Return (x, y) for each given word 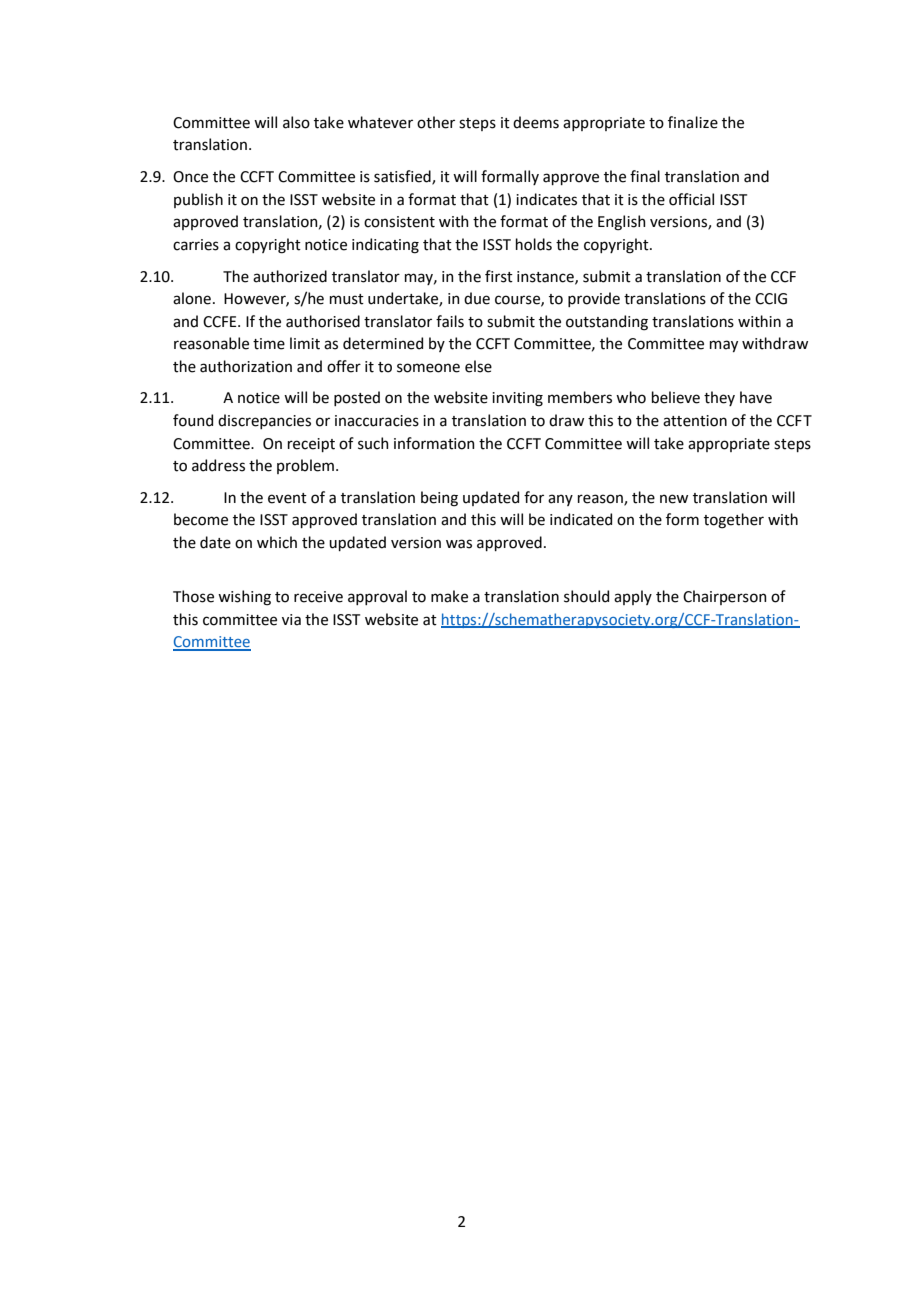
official (691, 199)
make (449, 596)
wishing (244, 598)
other (436, 122)
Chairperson (725, 597)
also (296, 122)
